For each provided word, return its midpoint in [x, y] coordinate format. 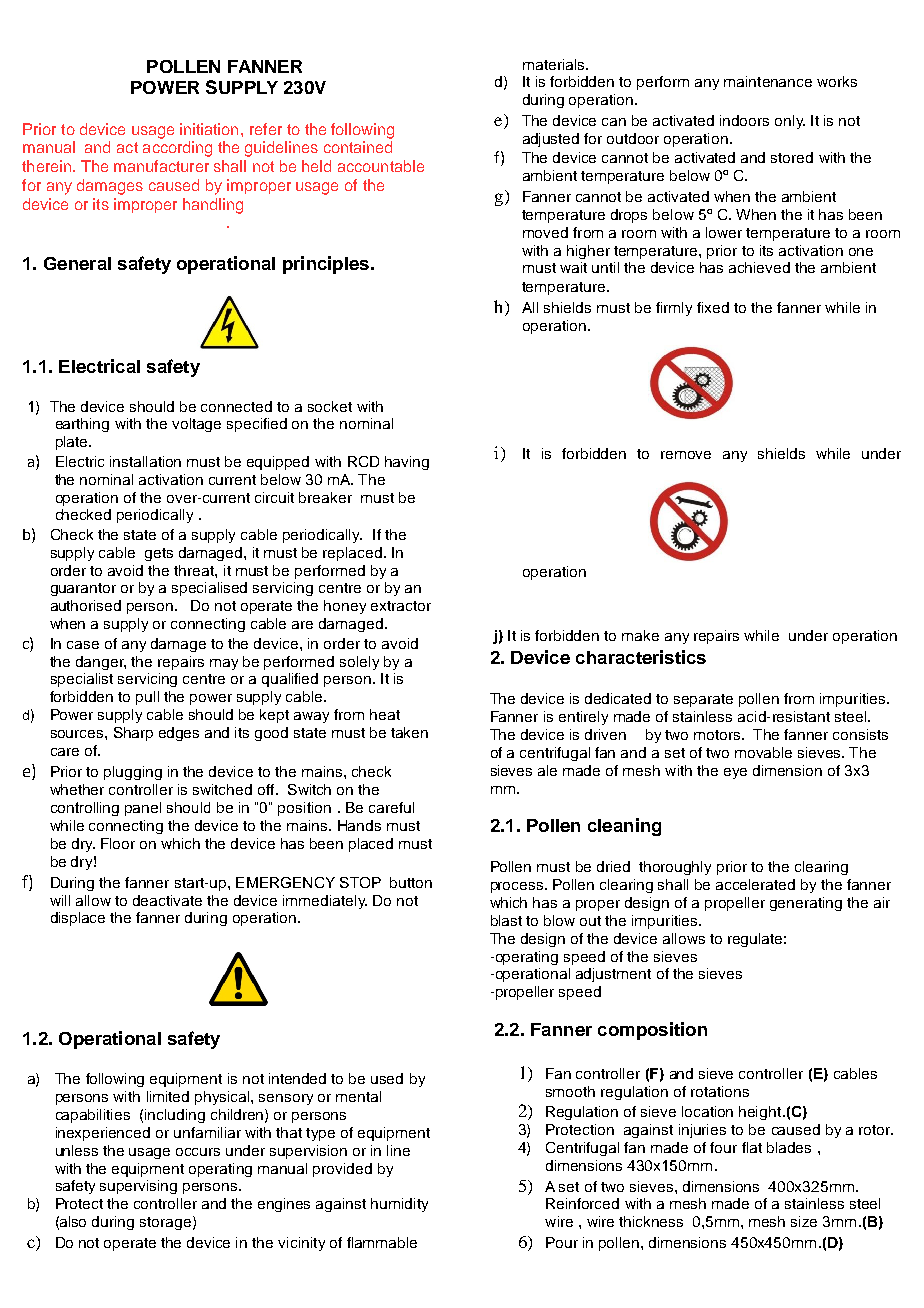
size [804, 1221]
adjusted [551, 140]
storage [165, 1223]
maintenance [768, 81]
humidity [399, 1205]
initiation [209, 129]
